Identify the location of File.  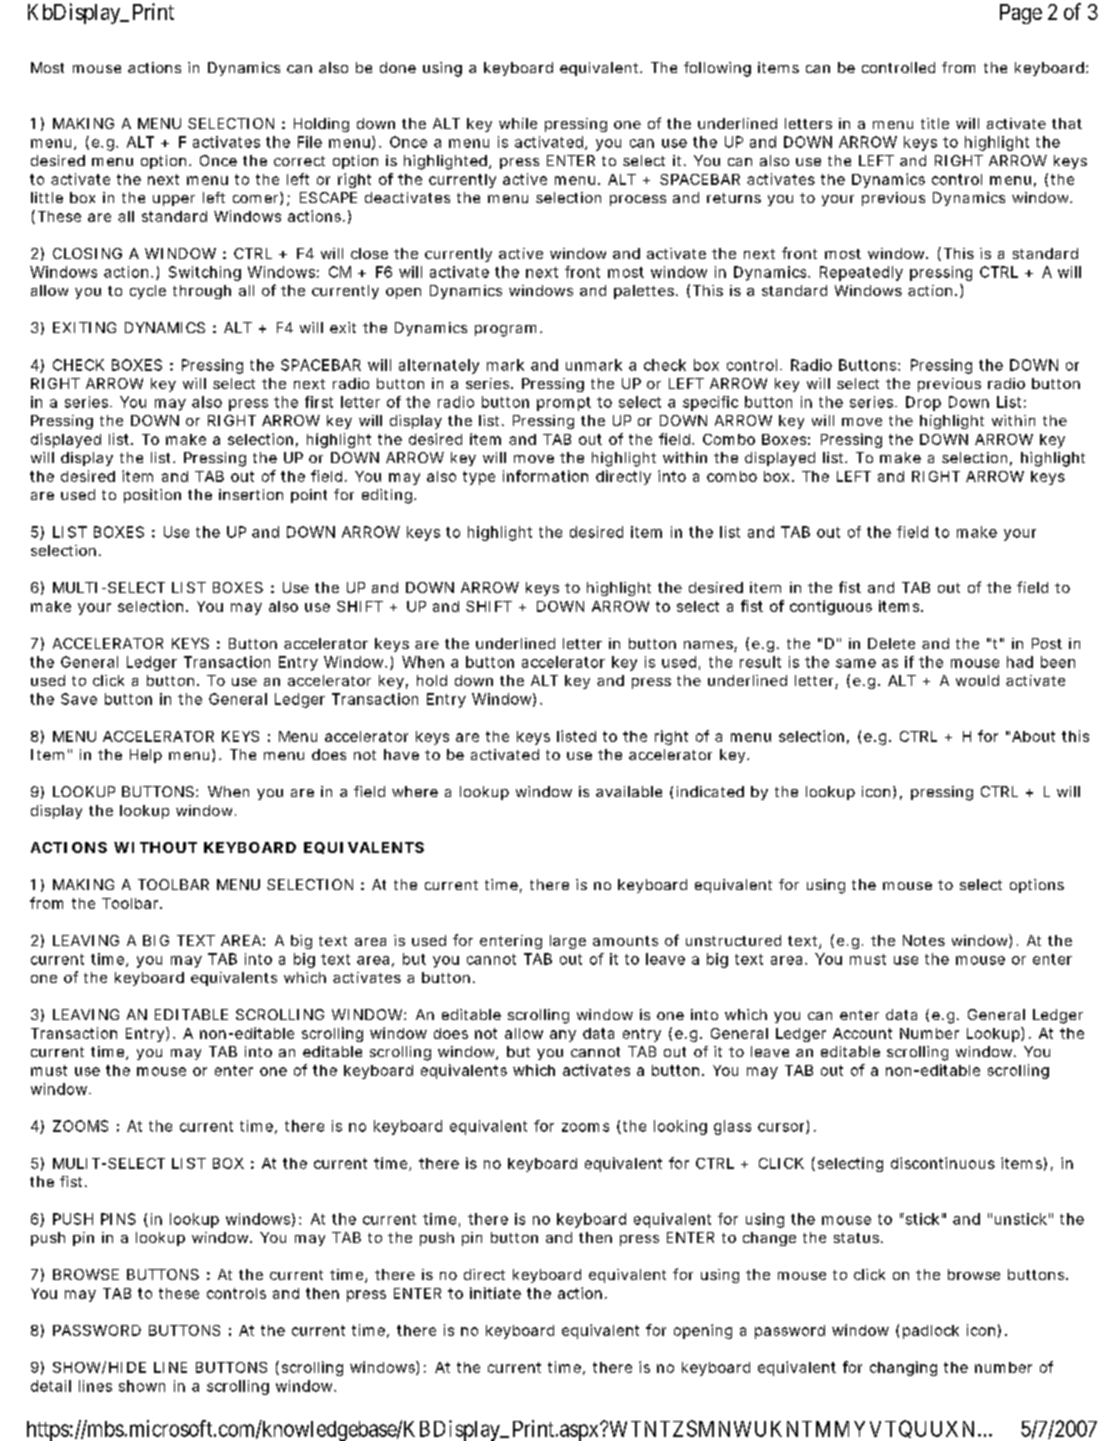
(310, 142).
